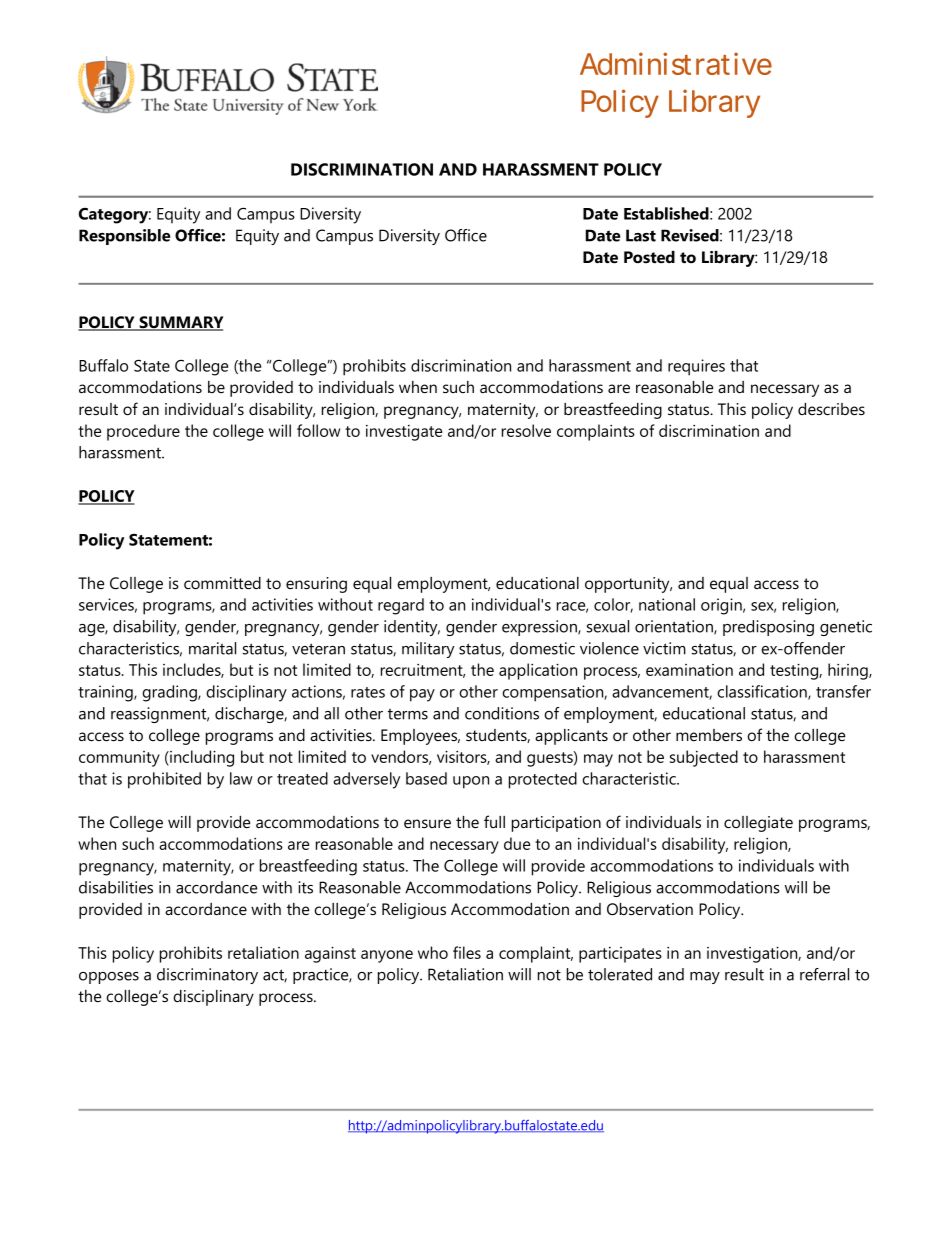 The height and width of the image is (1233, 952). I want to click on Responsible, so click(124, 237).
